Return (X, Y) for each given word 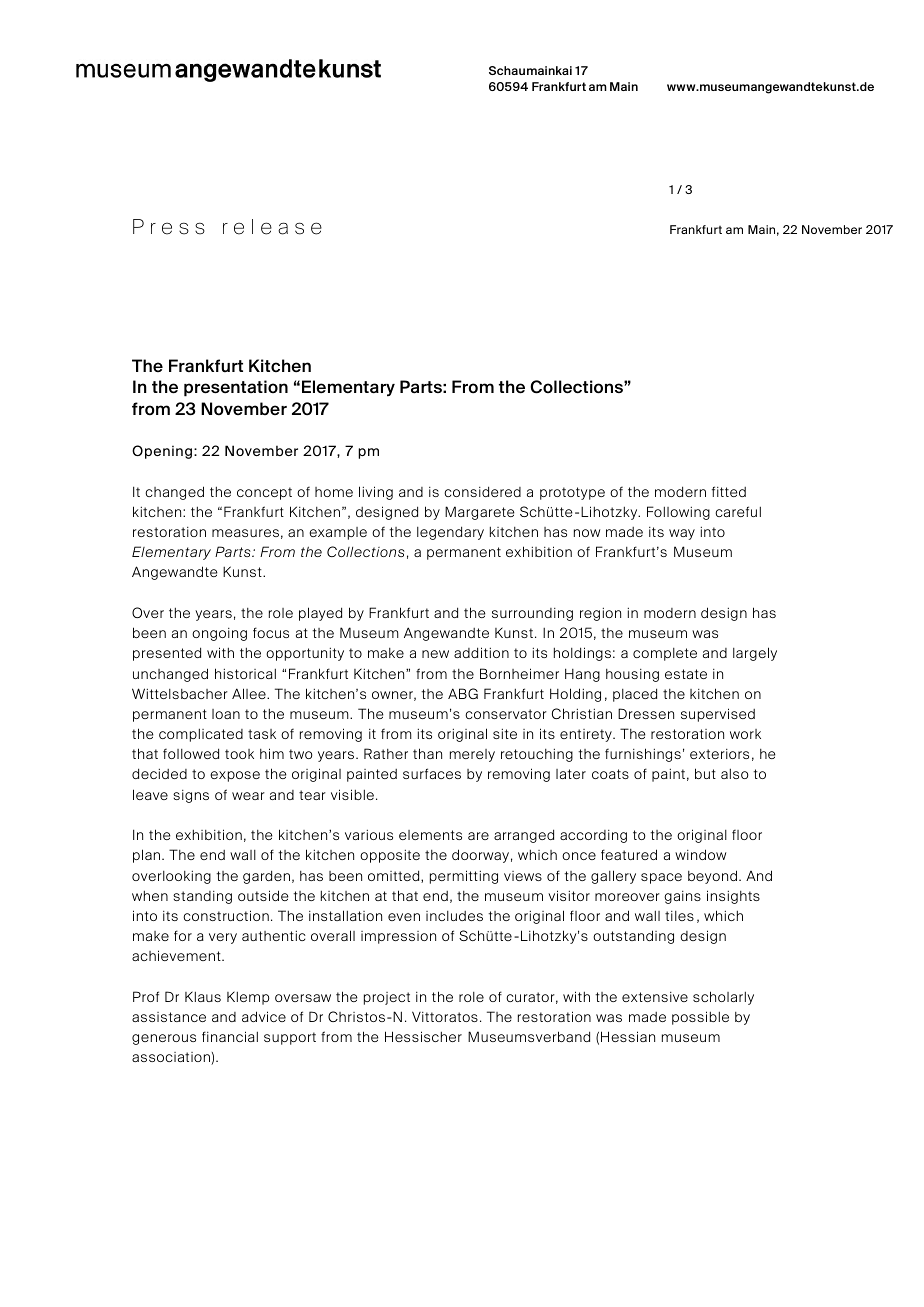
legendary (450, 533)
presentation (236, 388)
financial (230, 1036)
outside (263, 895)
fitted (729, 491)
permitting (464, 877)
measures (245, 533)
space (661, 878)
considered (482, 491)
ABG (463, 693)
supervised (718, 715)
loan (226, 714)
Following (678, 513)
